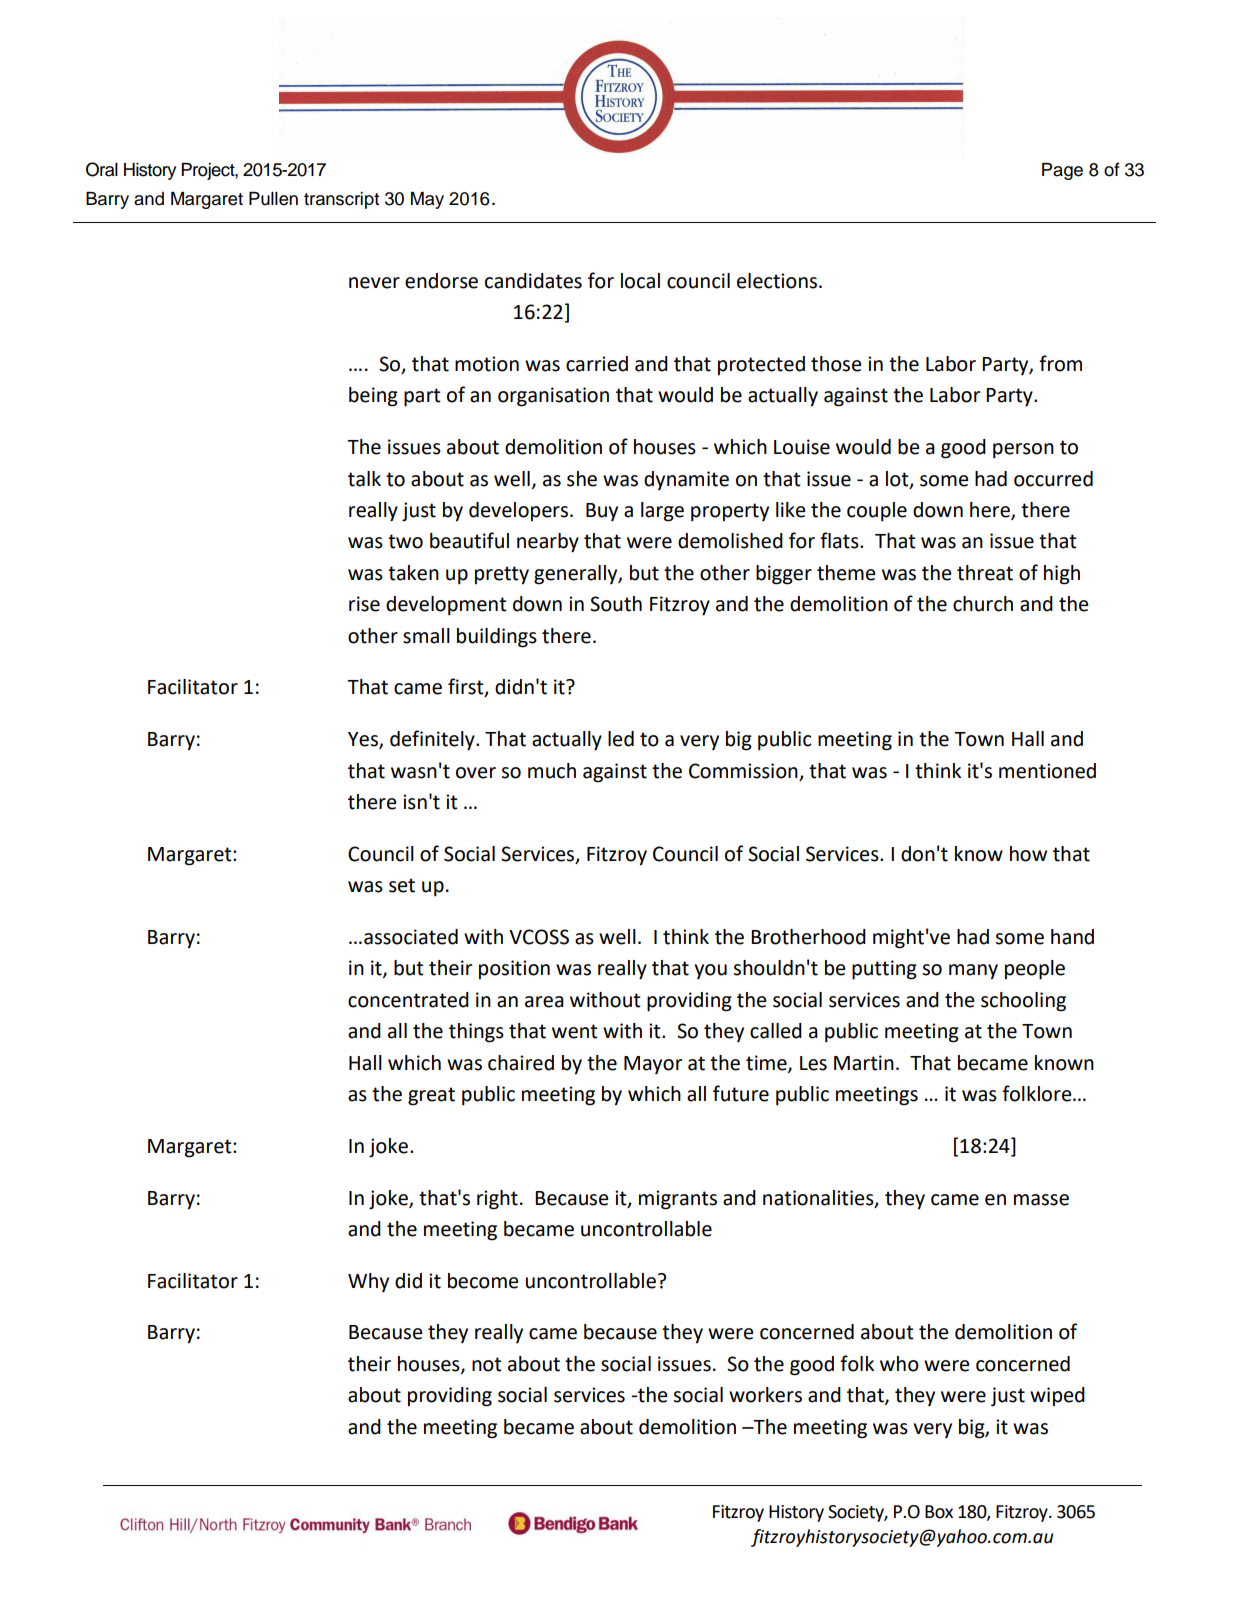  I want to click on local, so click(640, 281).
